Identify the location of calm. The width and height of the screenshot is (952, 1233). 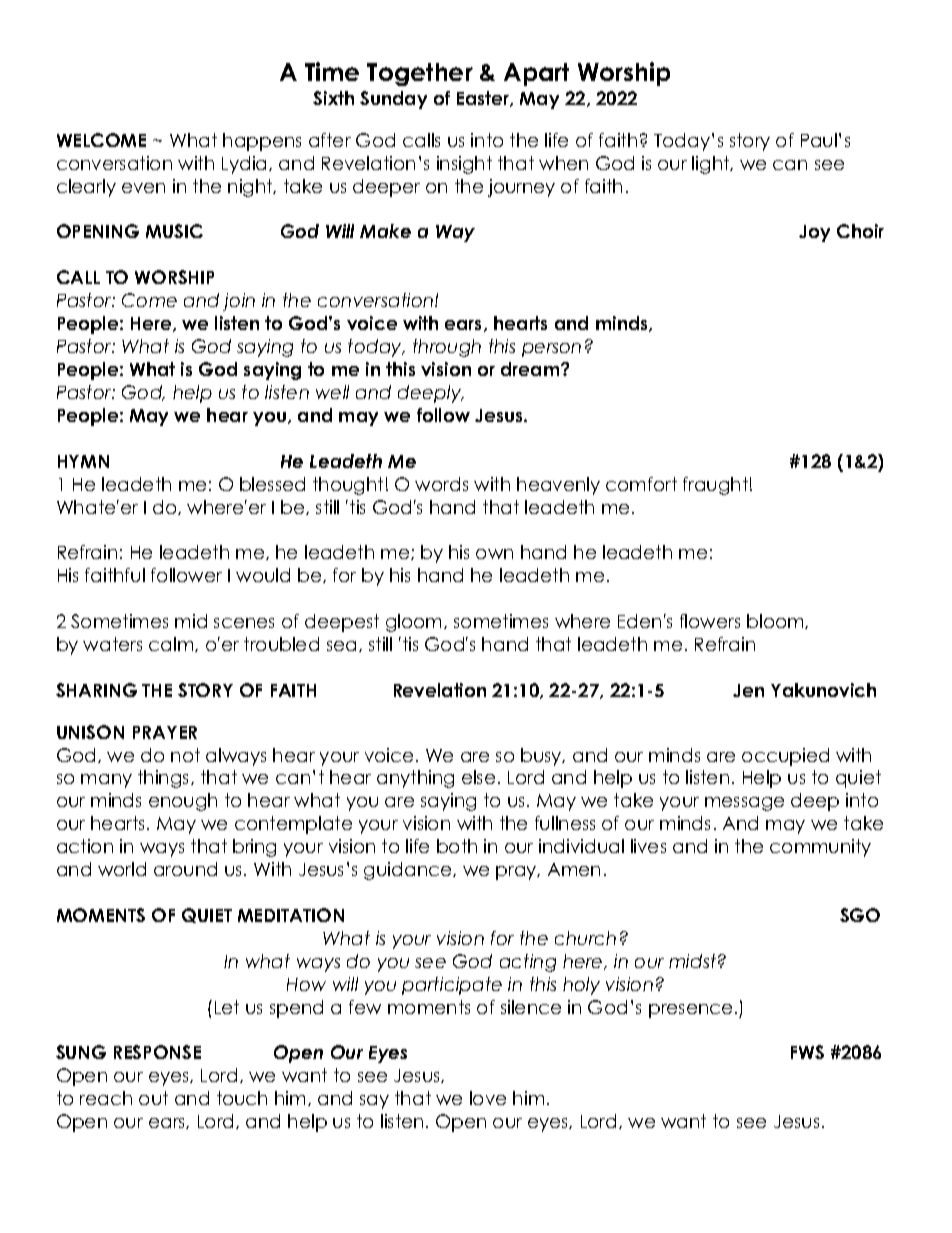
(172, 644).
